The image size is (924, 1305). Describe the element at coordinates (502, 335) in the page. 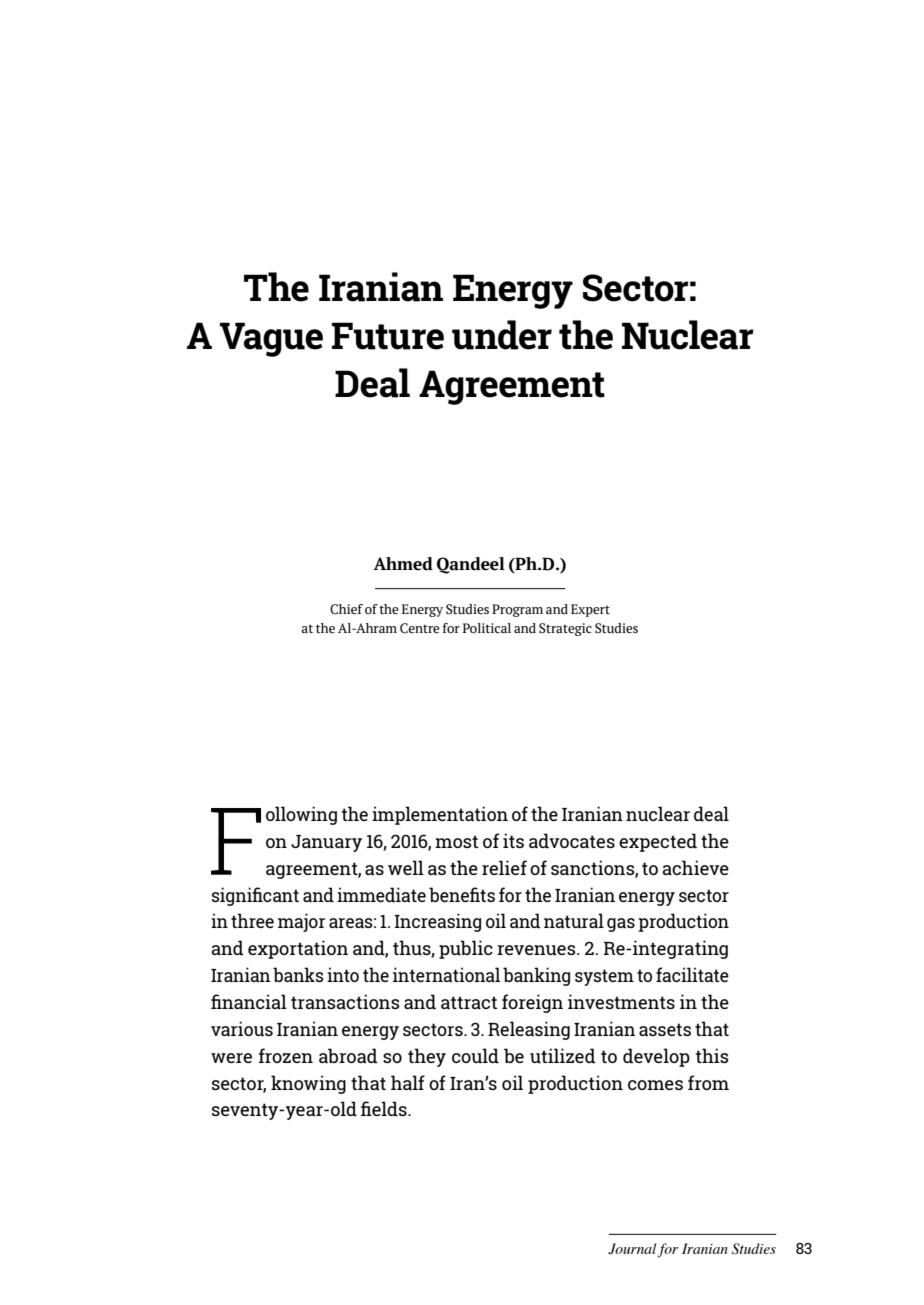

I see `under` at that location.
